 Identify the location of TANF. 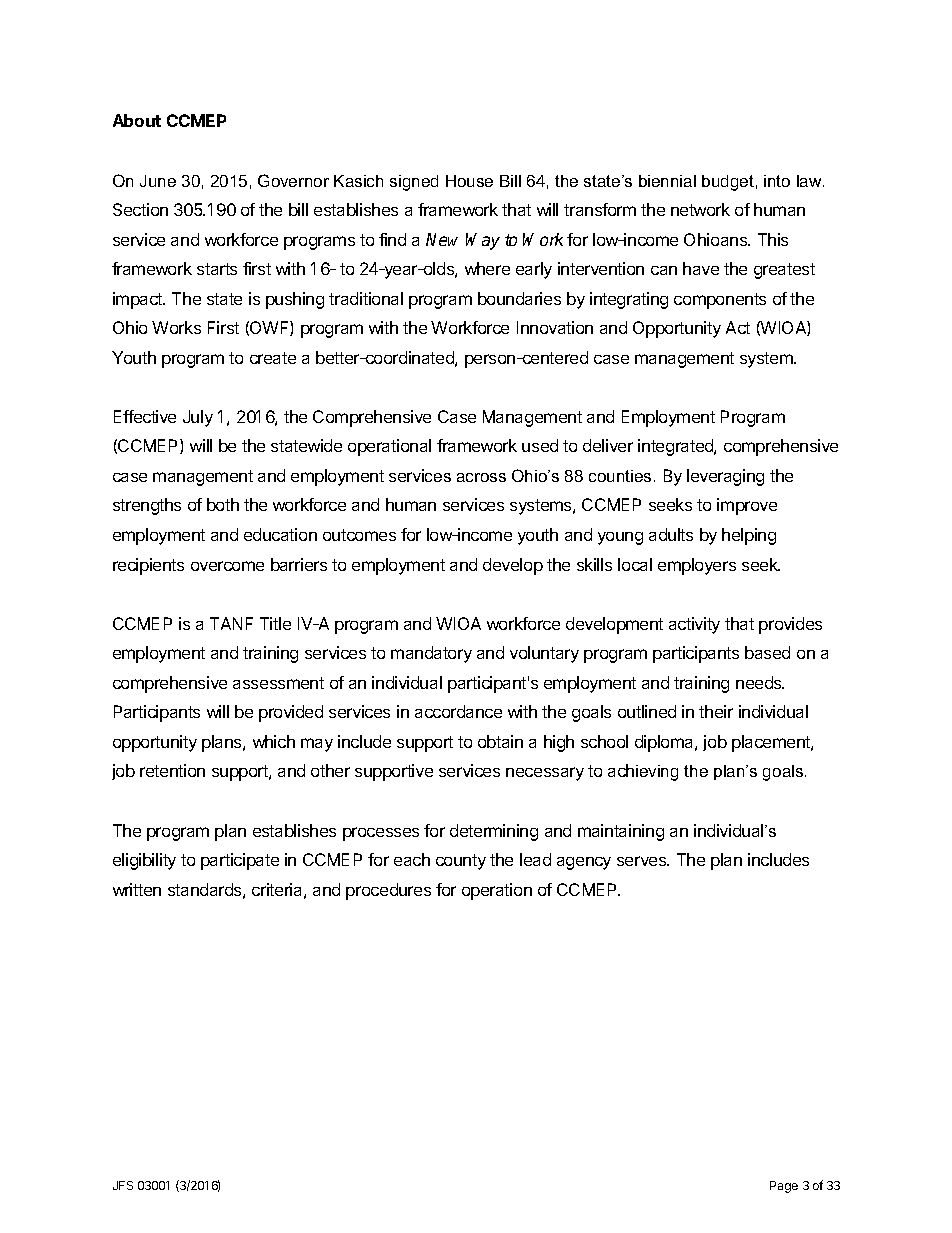
(231, 623).
